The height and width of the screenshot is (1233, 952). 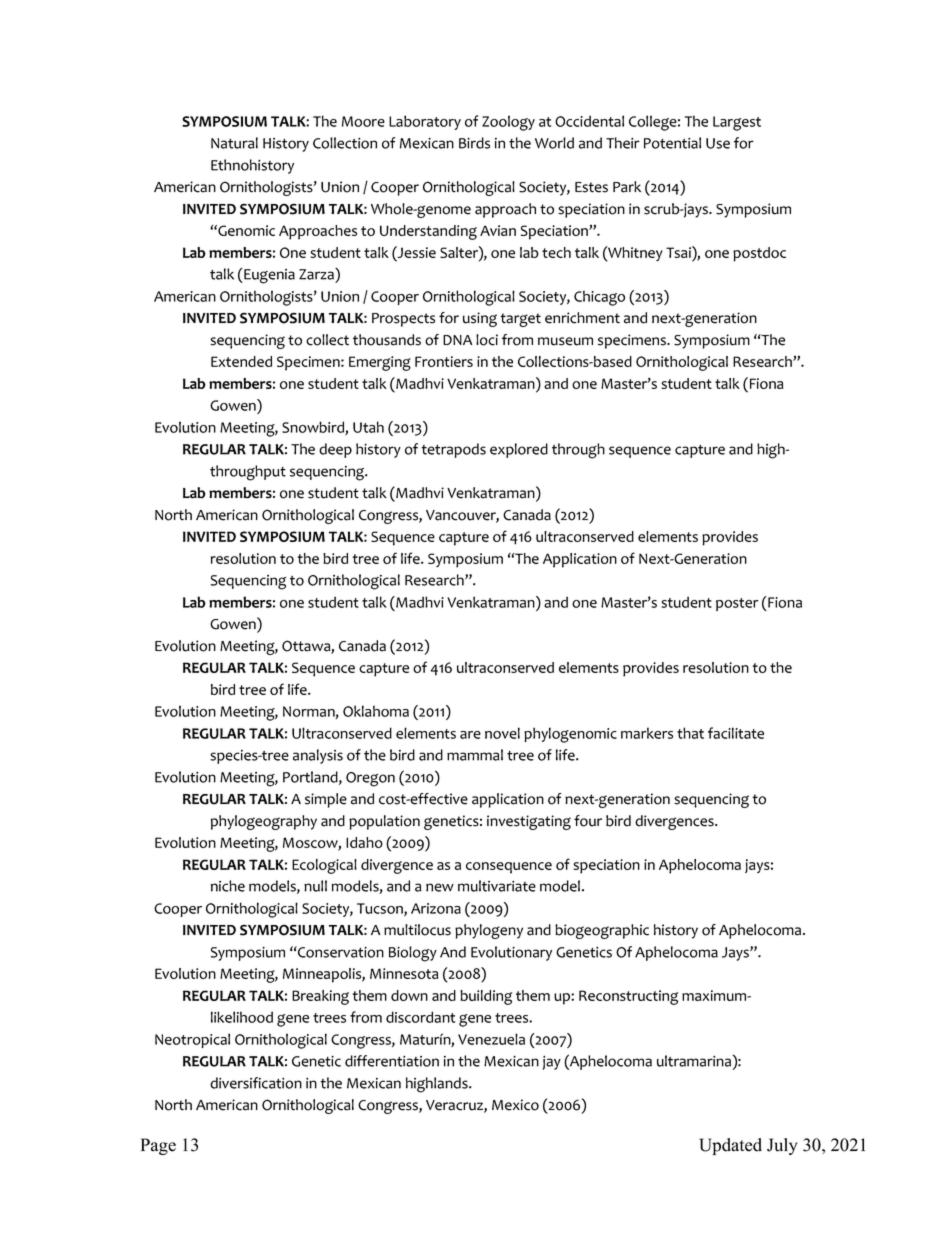 I want to click on diversification, so click(x=256, y=1083).
